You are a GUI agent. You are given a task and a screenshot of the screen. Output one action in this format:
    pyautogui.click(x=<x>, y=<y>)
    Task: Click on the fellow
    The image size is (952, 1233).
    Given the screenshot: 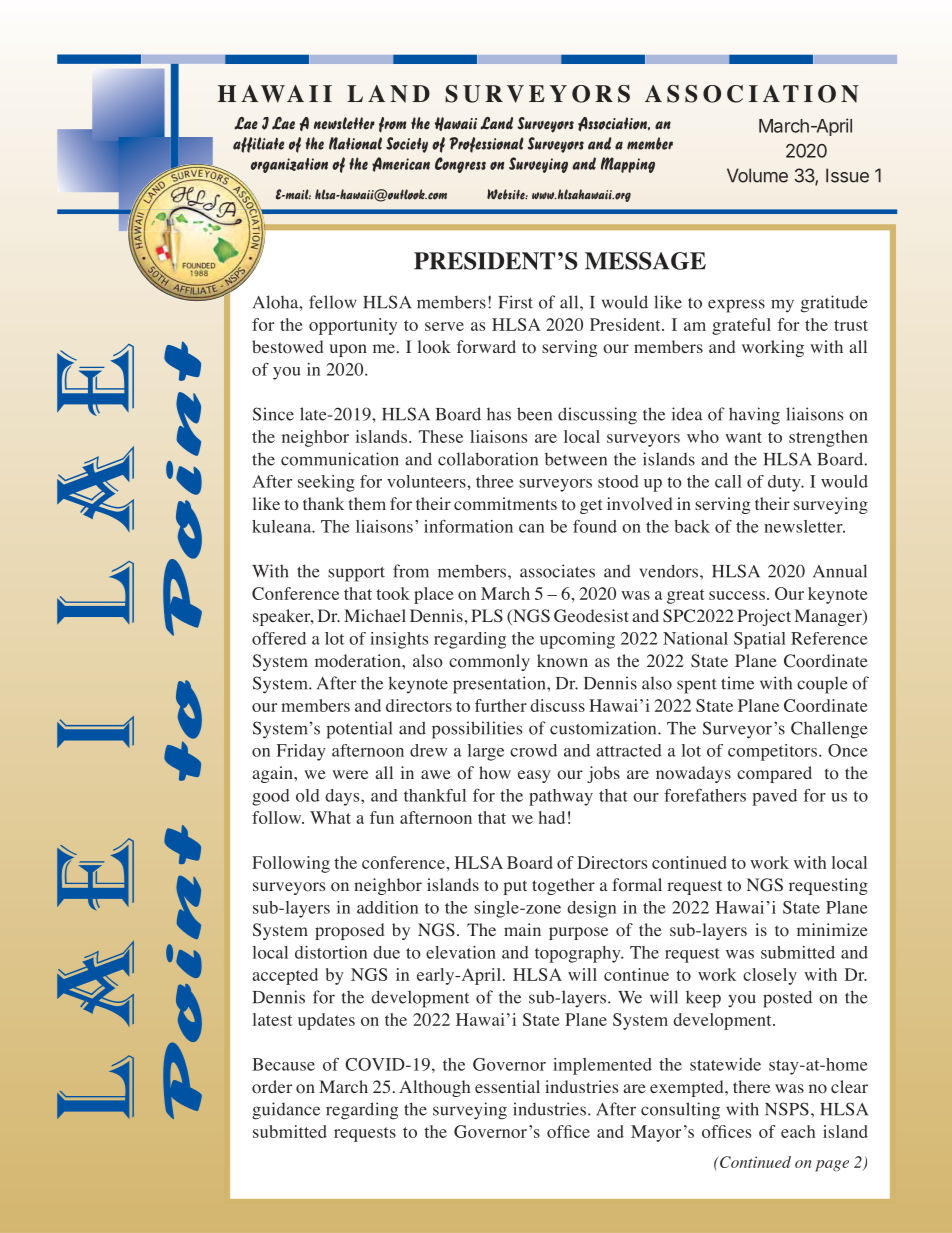 What is the action you would take?
    pyautogui.click(x=333, y=302)
